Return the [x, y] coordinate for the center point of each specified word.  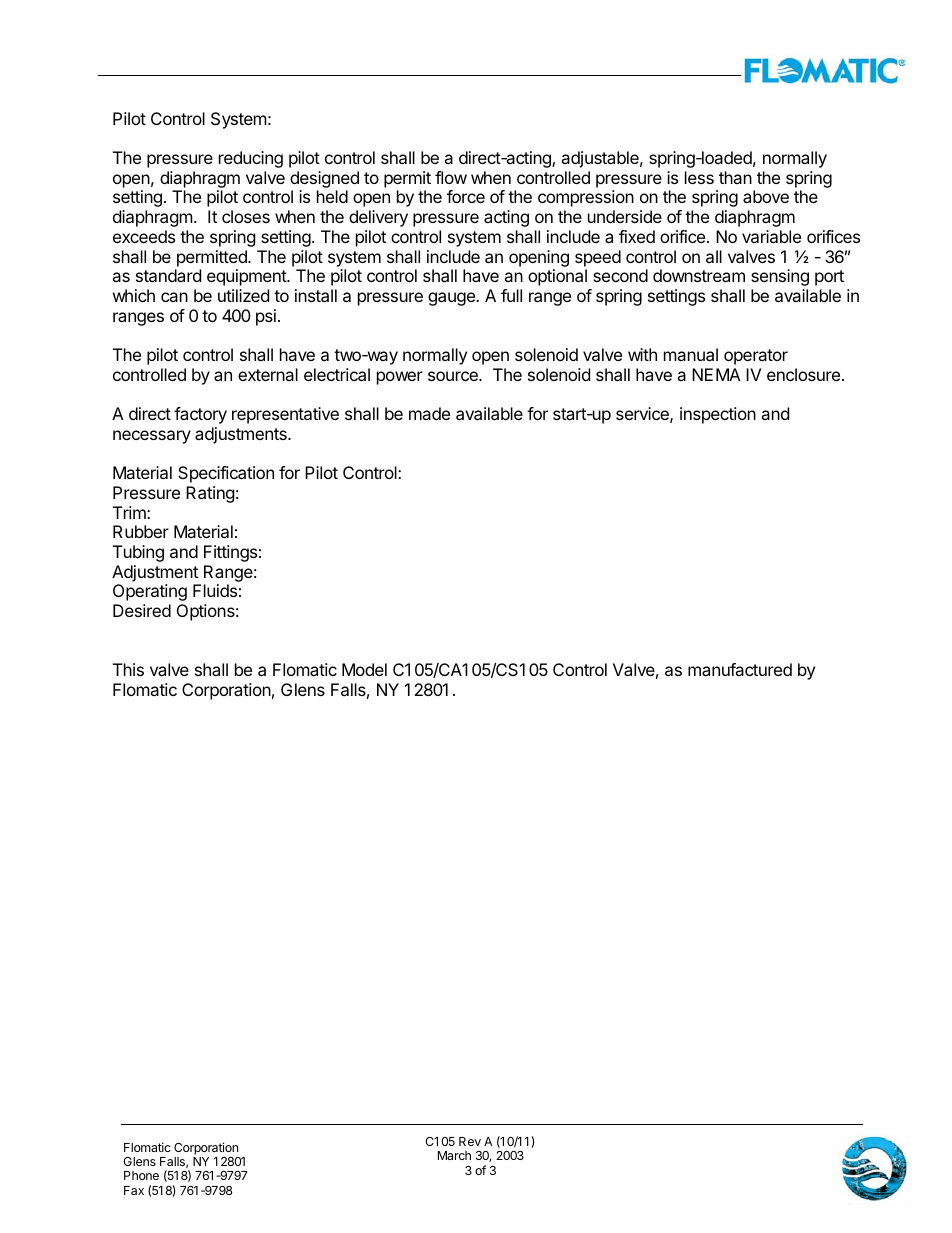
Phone [141, 1175]
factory [200, 415]
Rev [470, 1141]
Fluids [215, 590]
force [466, 196]
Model [364, 669]
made [429, 413]
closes [246, 216]
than [735, 177]
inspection [718, 415]
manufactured [740, 669]
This [128, 669]
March [454, 1155]
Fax [134, 1190]
